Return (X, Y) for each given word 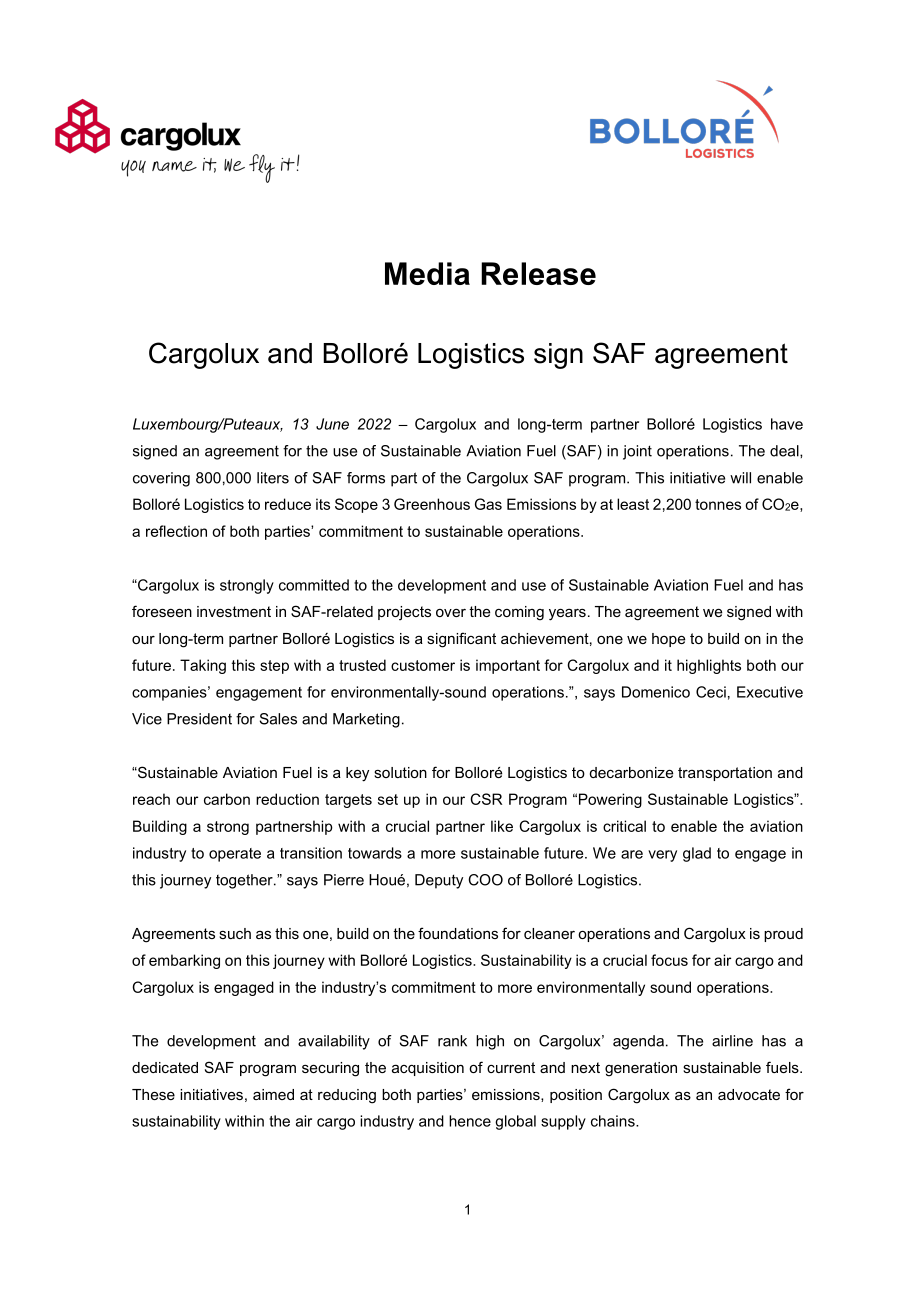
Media (427, 273)
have (787, 424)
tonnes (718, 504)
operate (235, 855)
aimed (273, 1094)
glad (697, 854)
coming (519, 613)
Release (538, 273)
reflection (176, 531)
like (502, 826)
